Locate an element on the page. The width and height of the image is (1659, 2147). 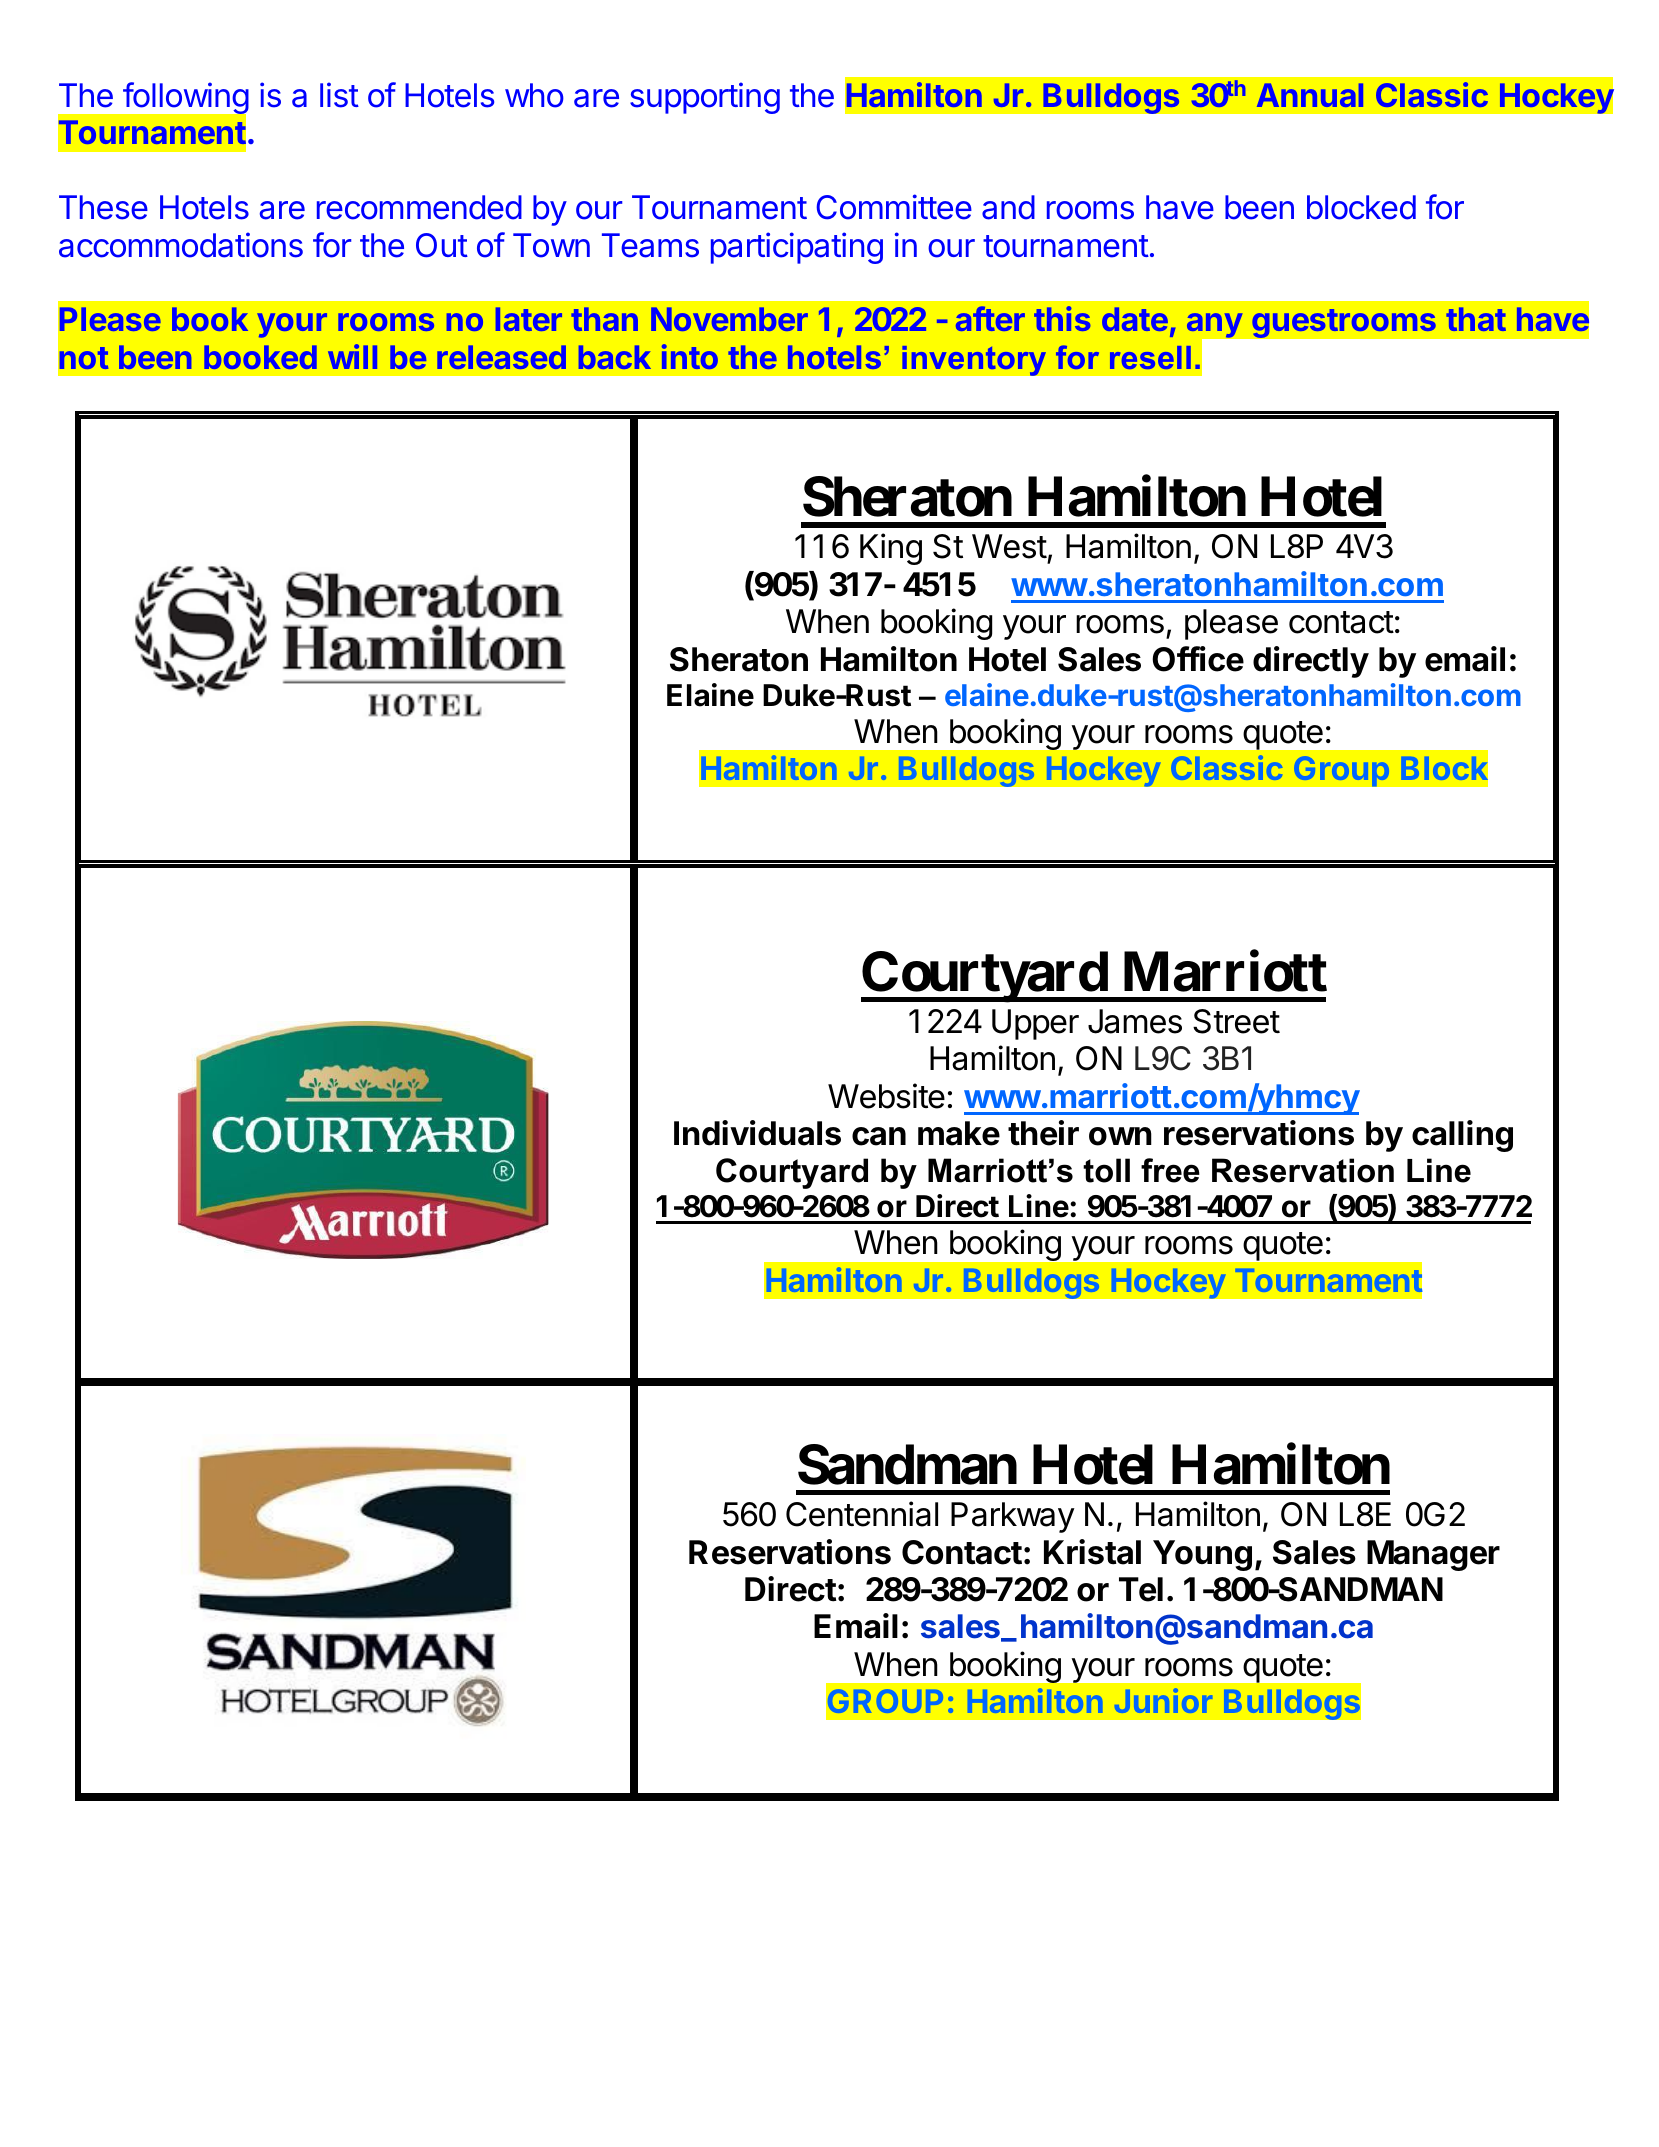
supporting is located at coordinates (705, 98).
